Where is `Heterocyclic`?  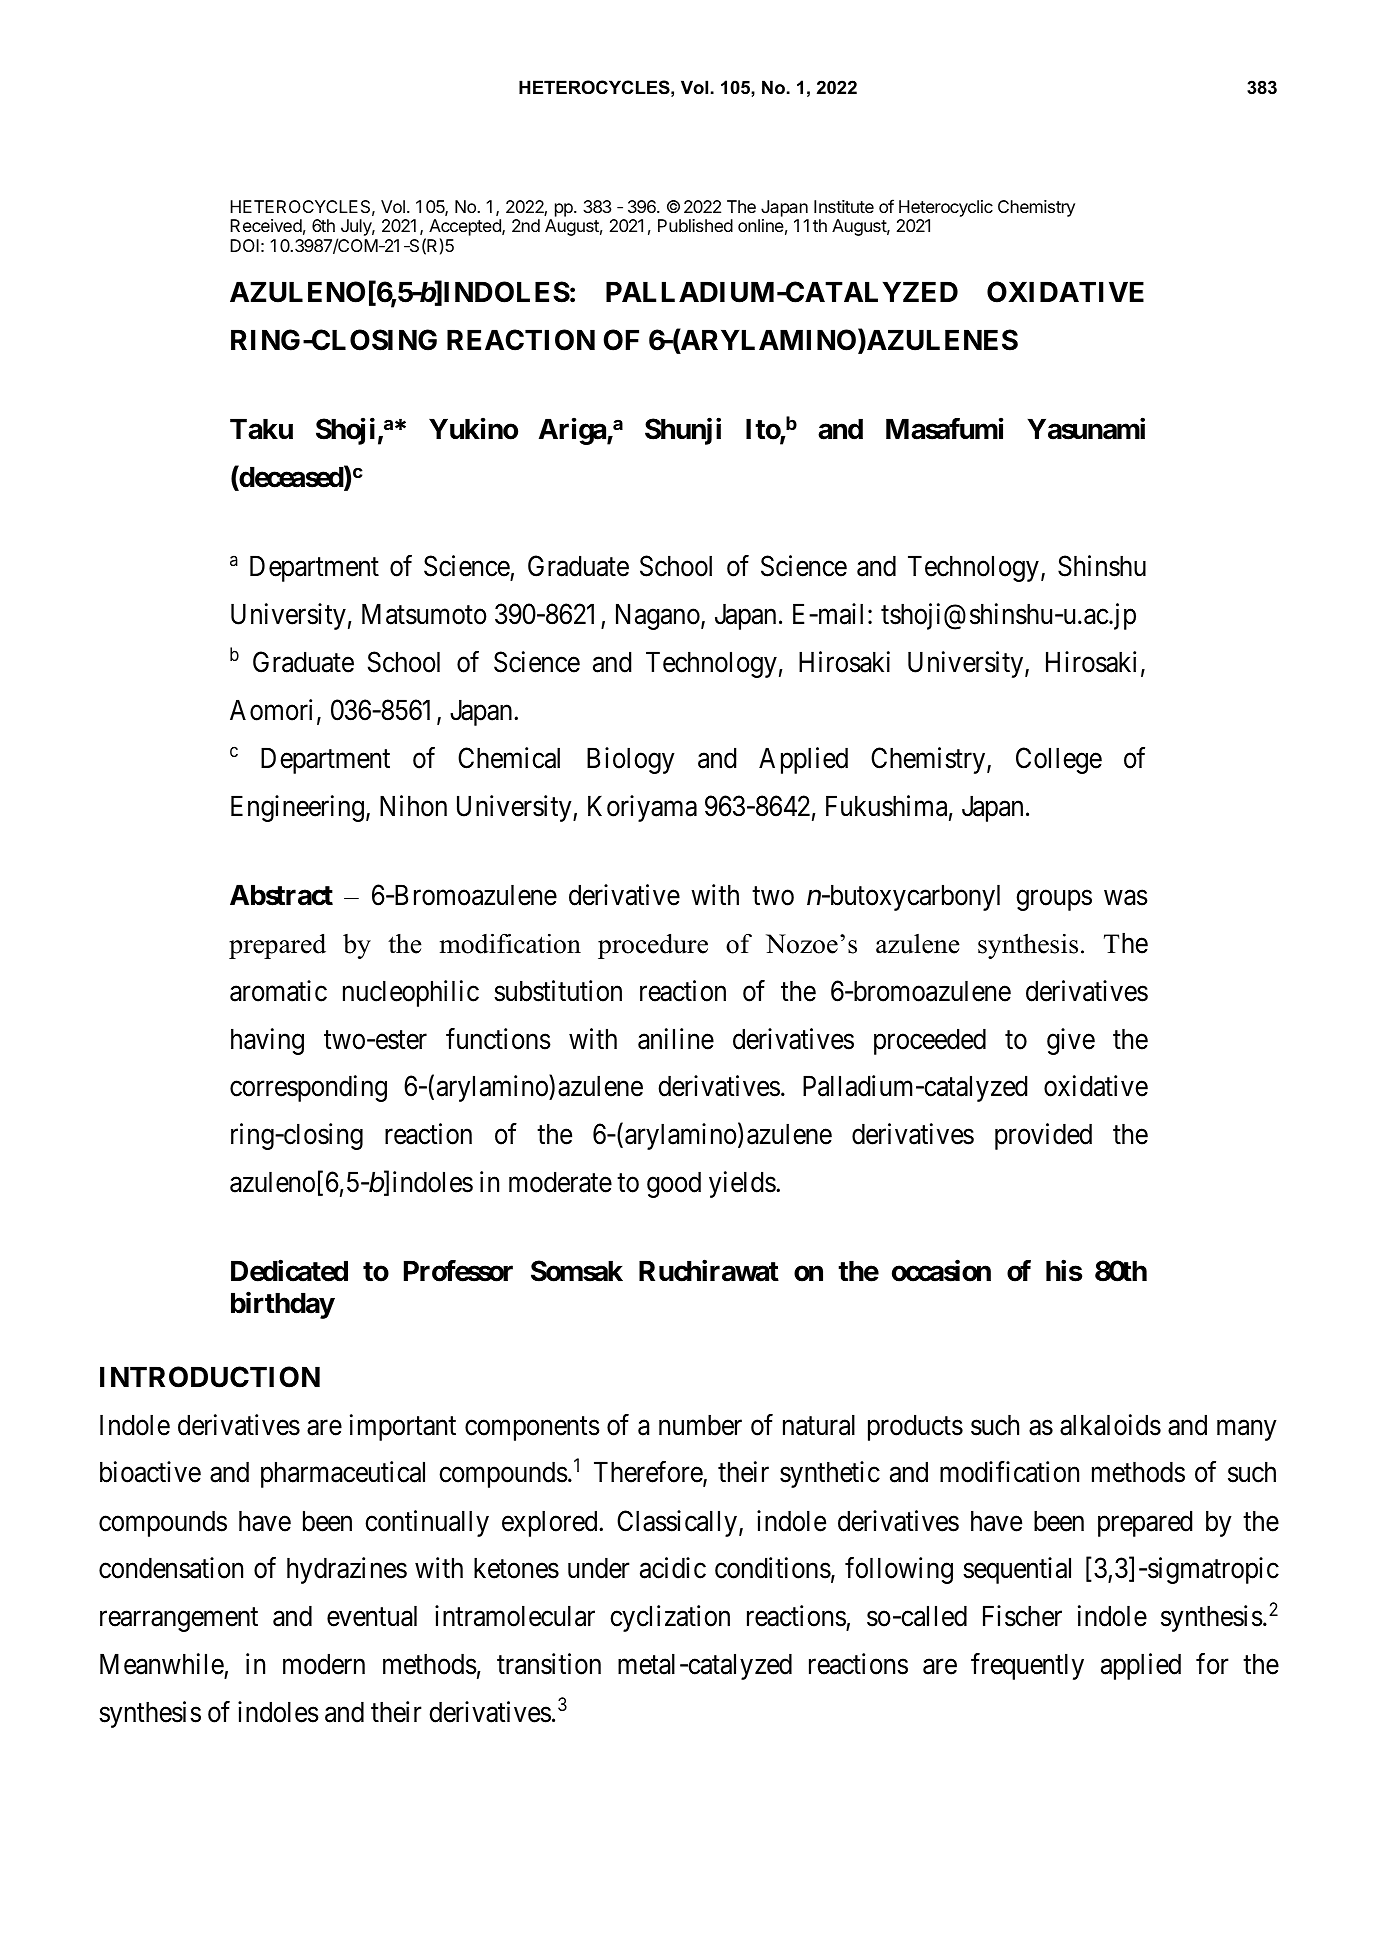 Heterocyclic is located at coordinates (946, 208).
